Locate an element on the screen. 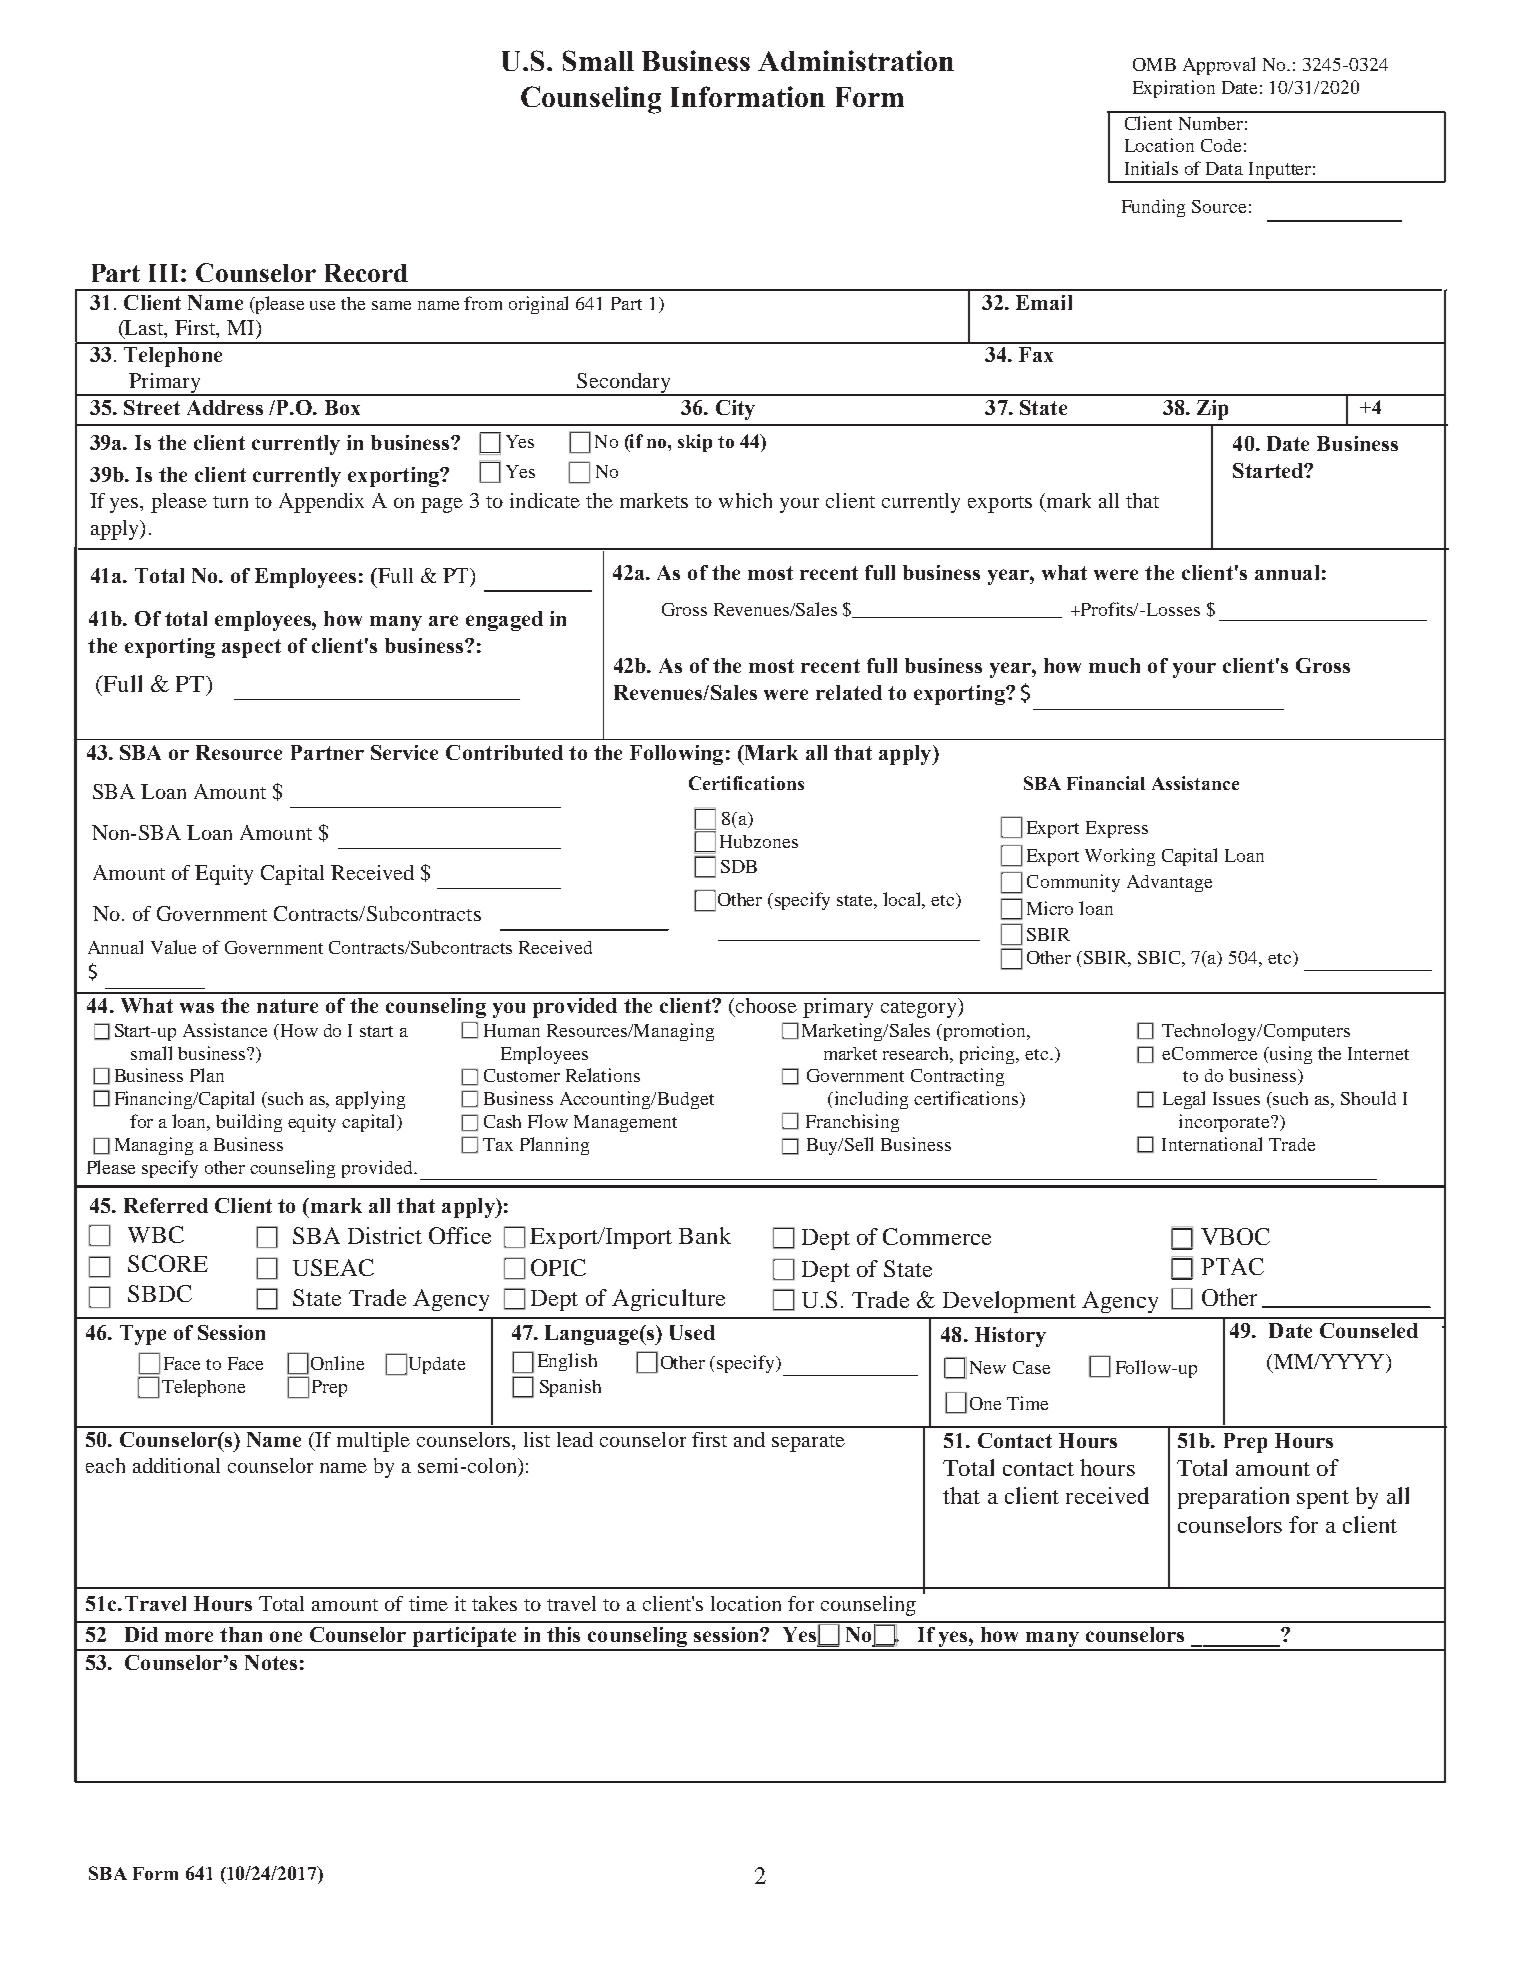  spent is located at coordinates (1323, 1499).
